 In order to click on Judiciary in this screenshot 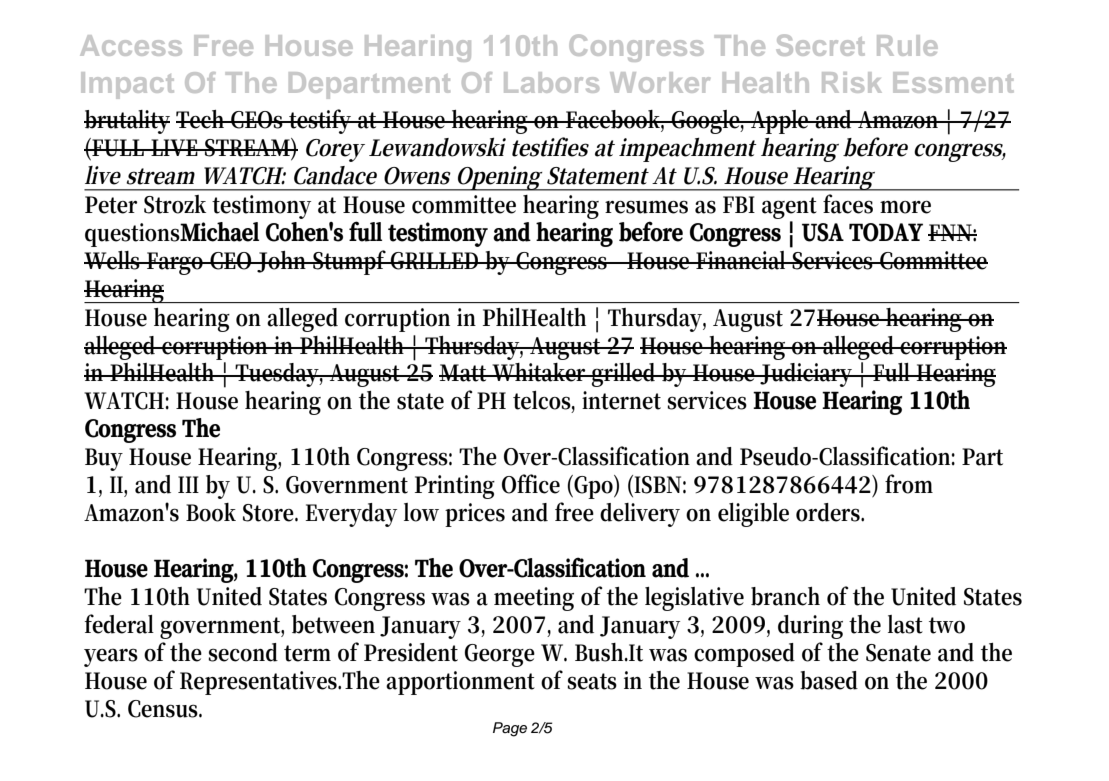, I will do `click(807, 375)`.
